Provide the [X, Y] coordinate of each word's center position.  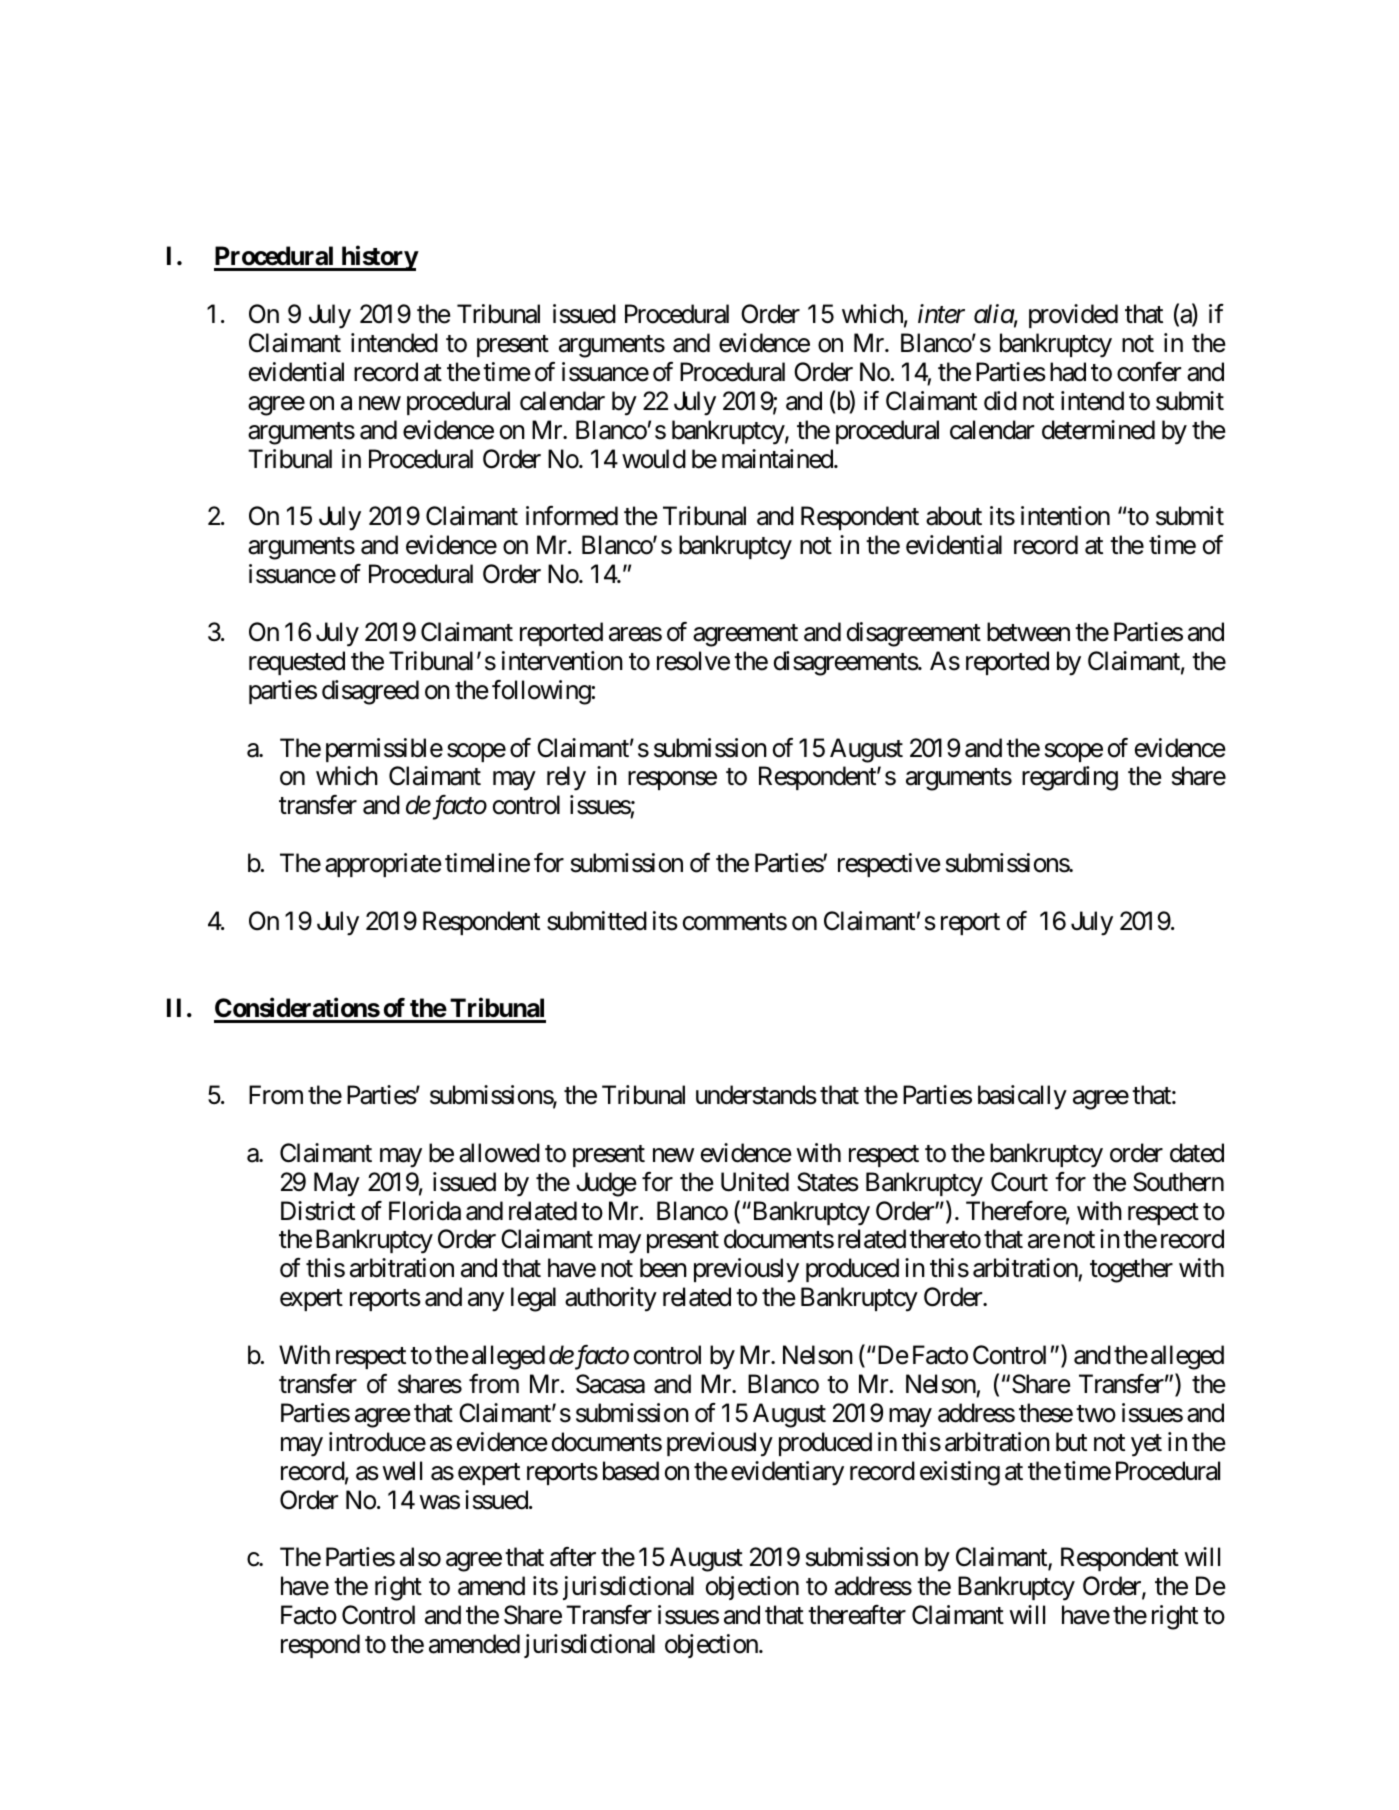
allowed [499, 1153]
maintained [778, 459]
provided [1073, 316]
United [755, 1182]
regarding [1070, 778]
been [663, 1268]
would [654, 459]
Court [1019, 1182]
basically [1022, 1097]
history [378, 258]
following [541, 692]
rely [566, 778]
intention [1065, 516]
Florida [425, 1211]
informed [572, 516]
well [402, 1471]
